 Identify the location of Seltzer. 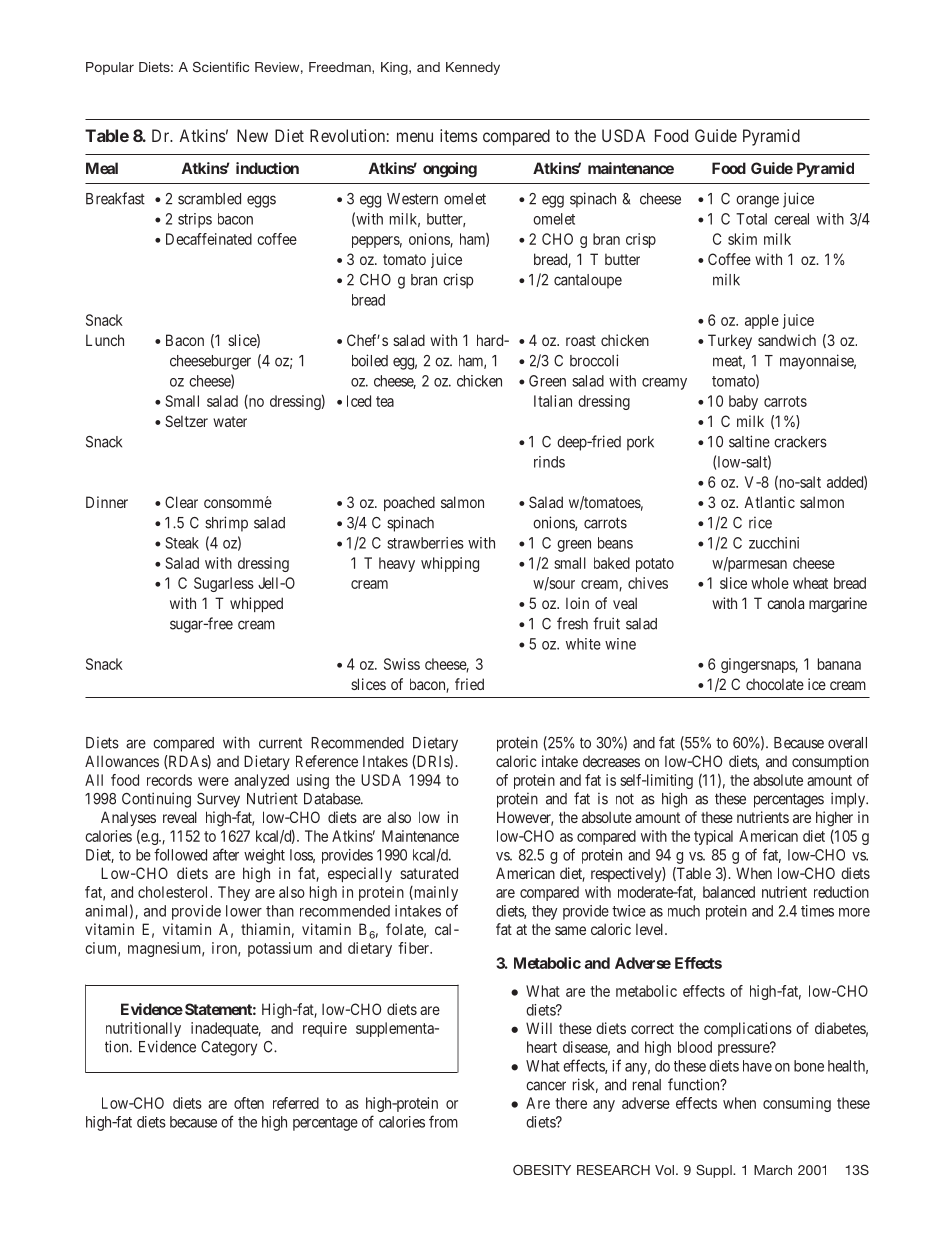
(186, 421).
